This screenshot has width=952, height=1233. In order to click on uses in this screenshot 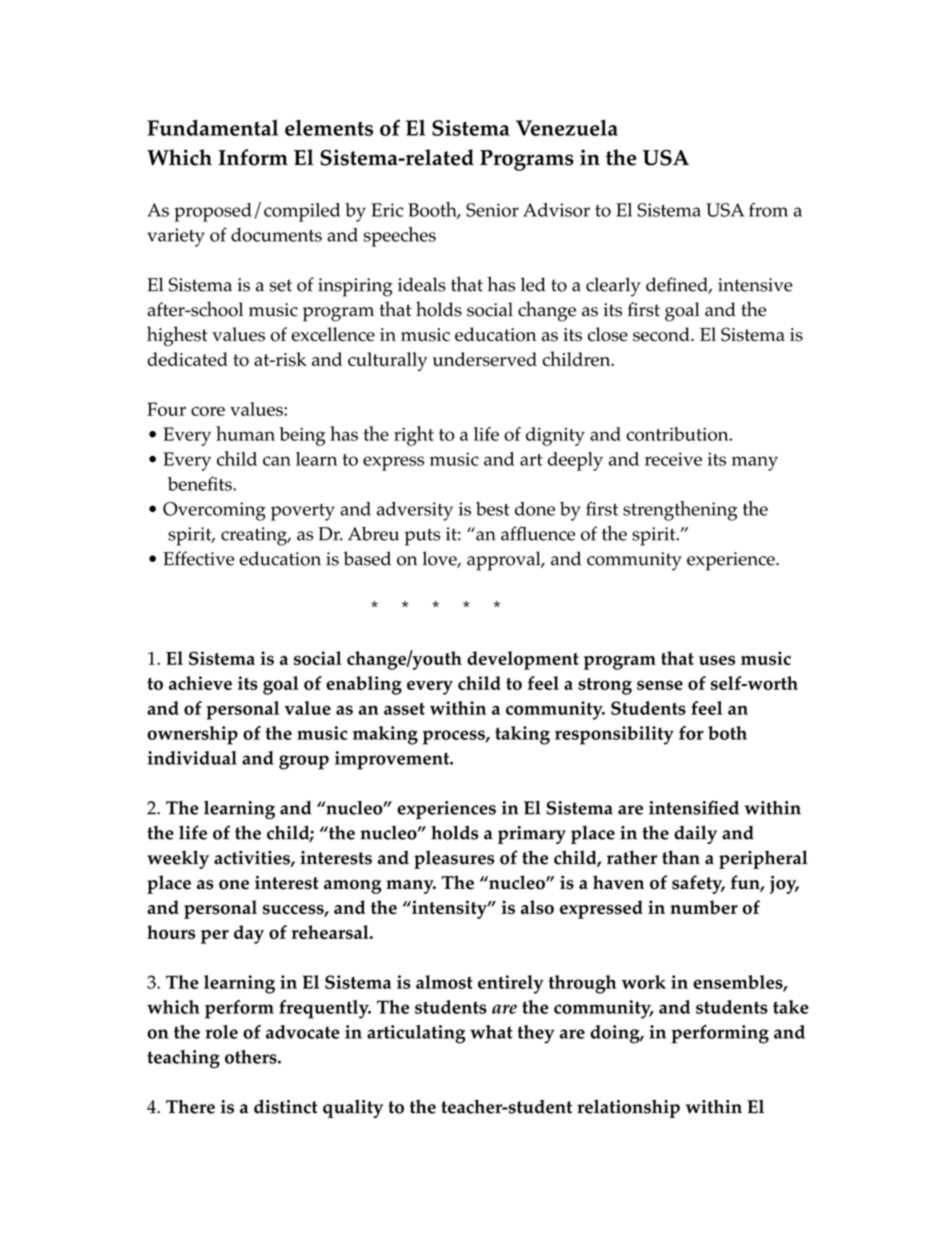, I will do `click(717, 660)`.
